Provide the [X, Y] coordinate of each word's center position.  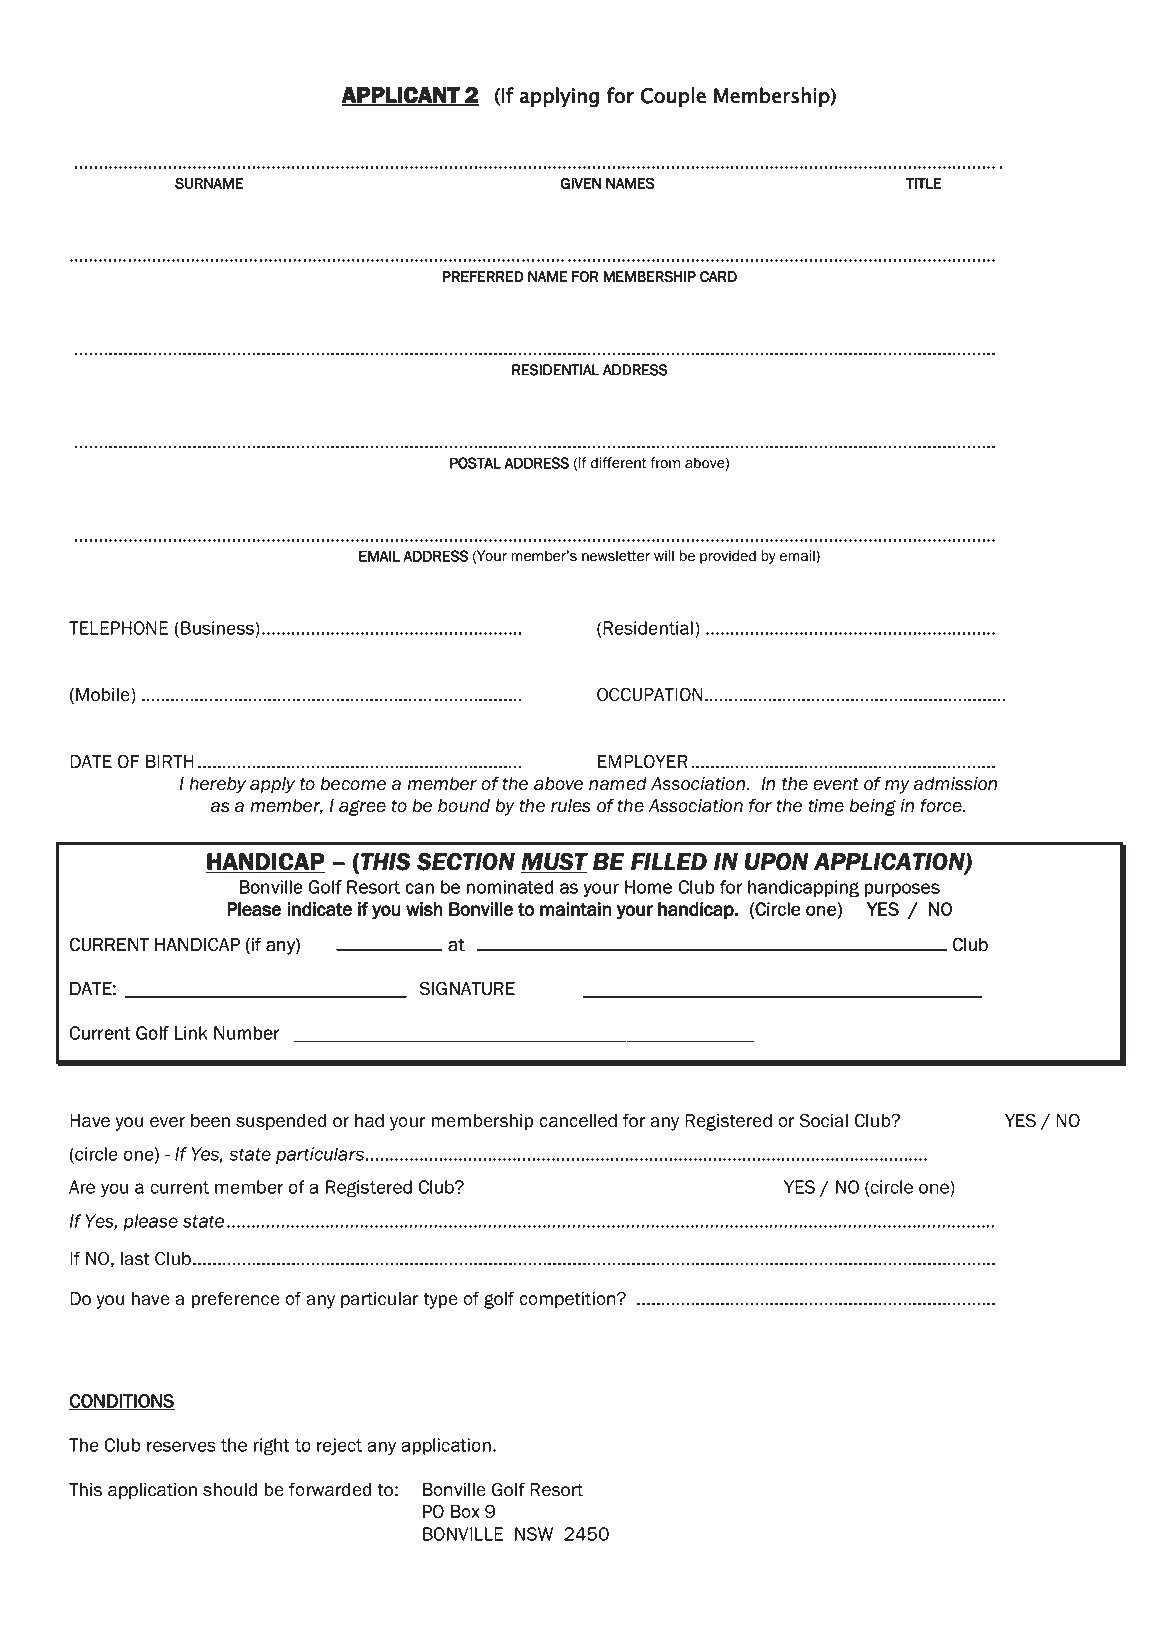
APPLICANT [401, 96]
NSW [534, 1534]
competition [568, 1300]
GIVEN [581, 183]
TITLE [924, 183]
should [230, 1490]
